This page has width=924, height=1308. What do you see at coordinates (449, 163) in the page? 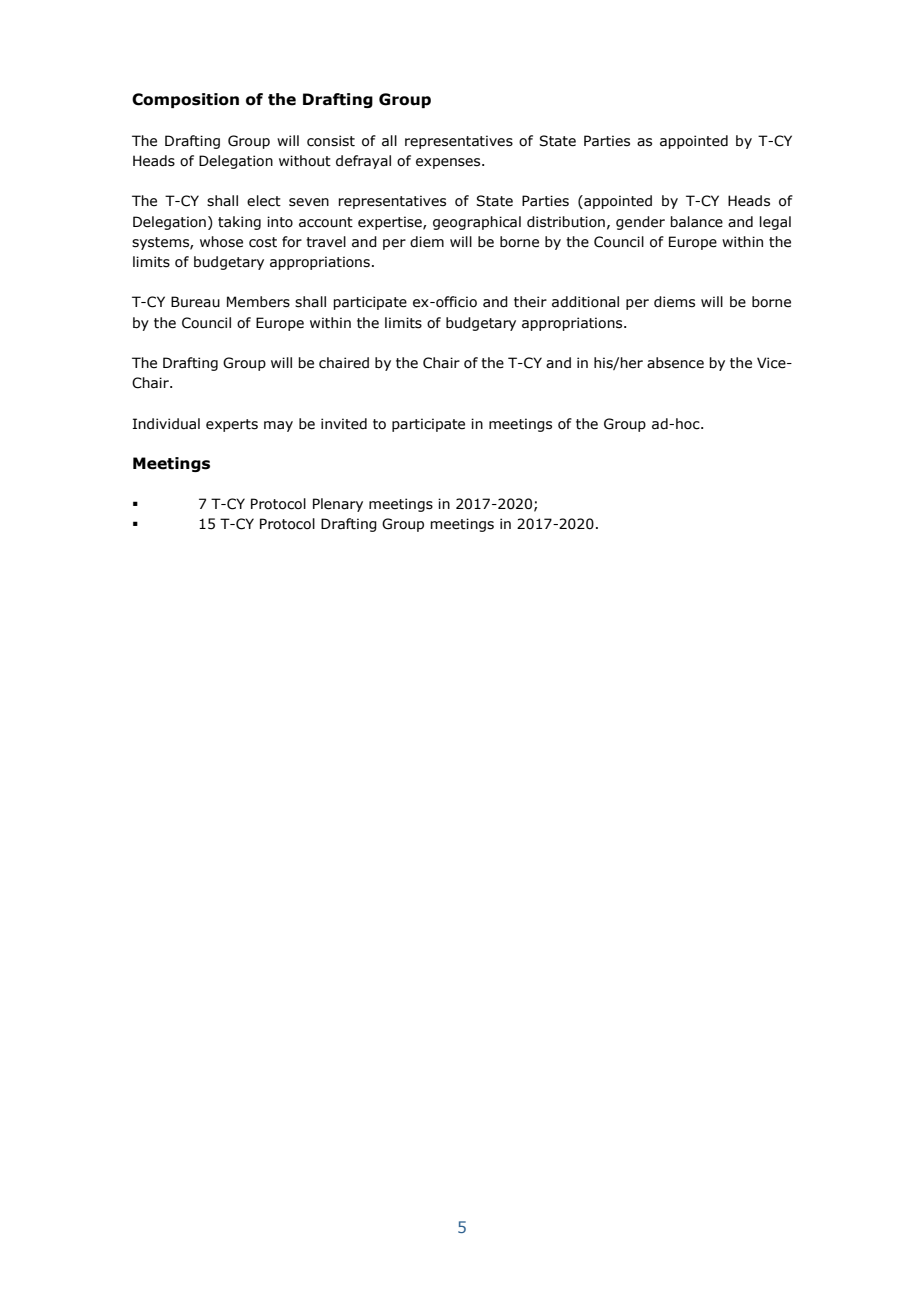
I see `expenses` at bounding box center [449, 163].
